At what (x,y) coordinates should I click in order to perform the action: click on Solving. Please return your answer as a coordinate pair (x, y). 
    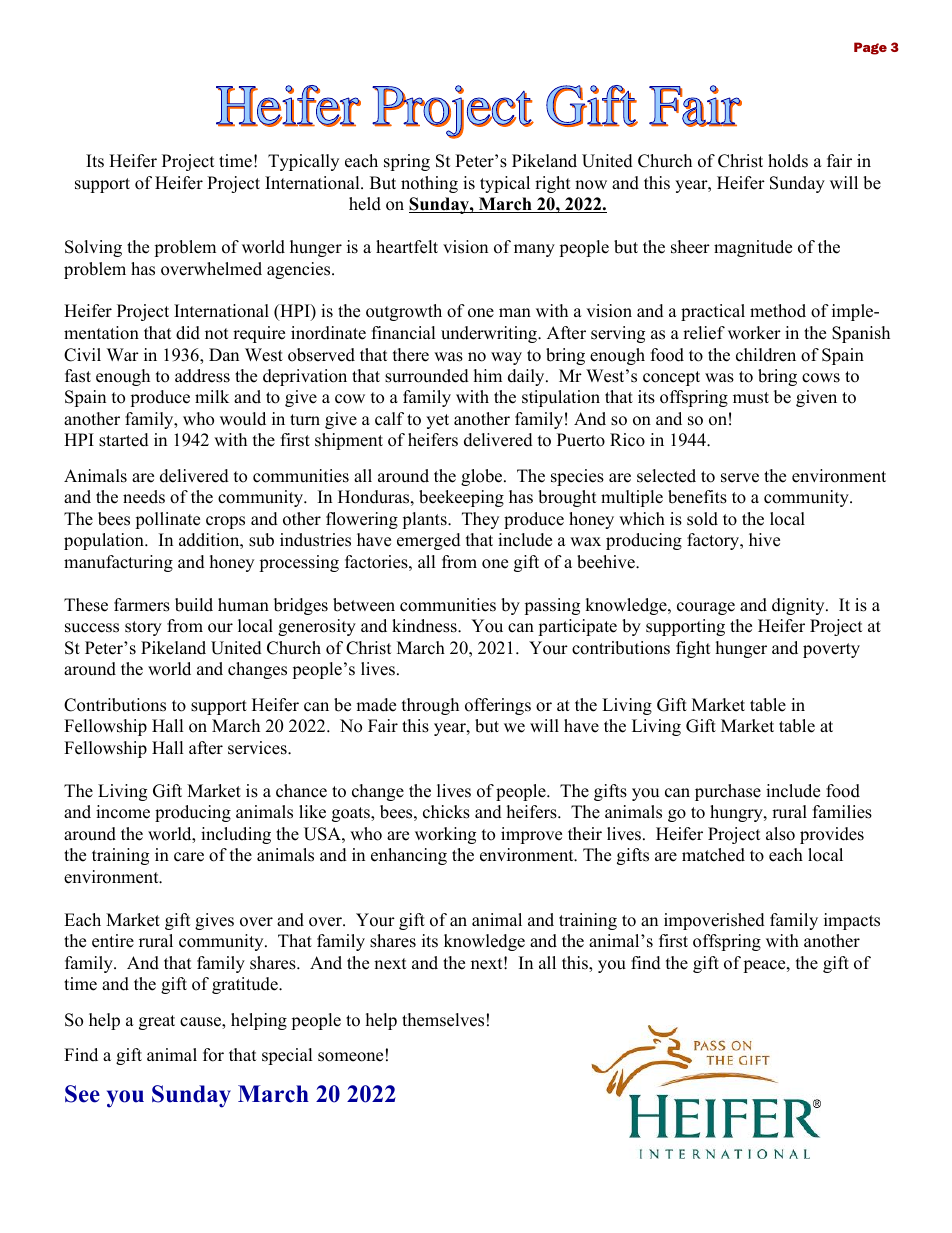
    Looking at the image, I should click on (93, 248).
